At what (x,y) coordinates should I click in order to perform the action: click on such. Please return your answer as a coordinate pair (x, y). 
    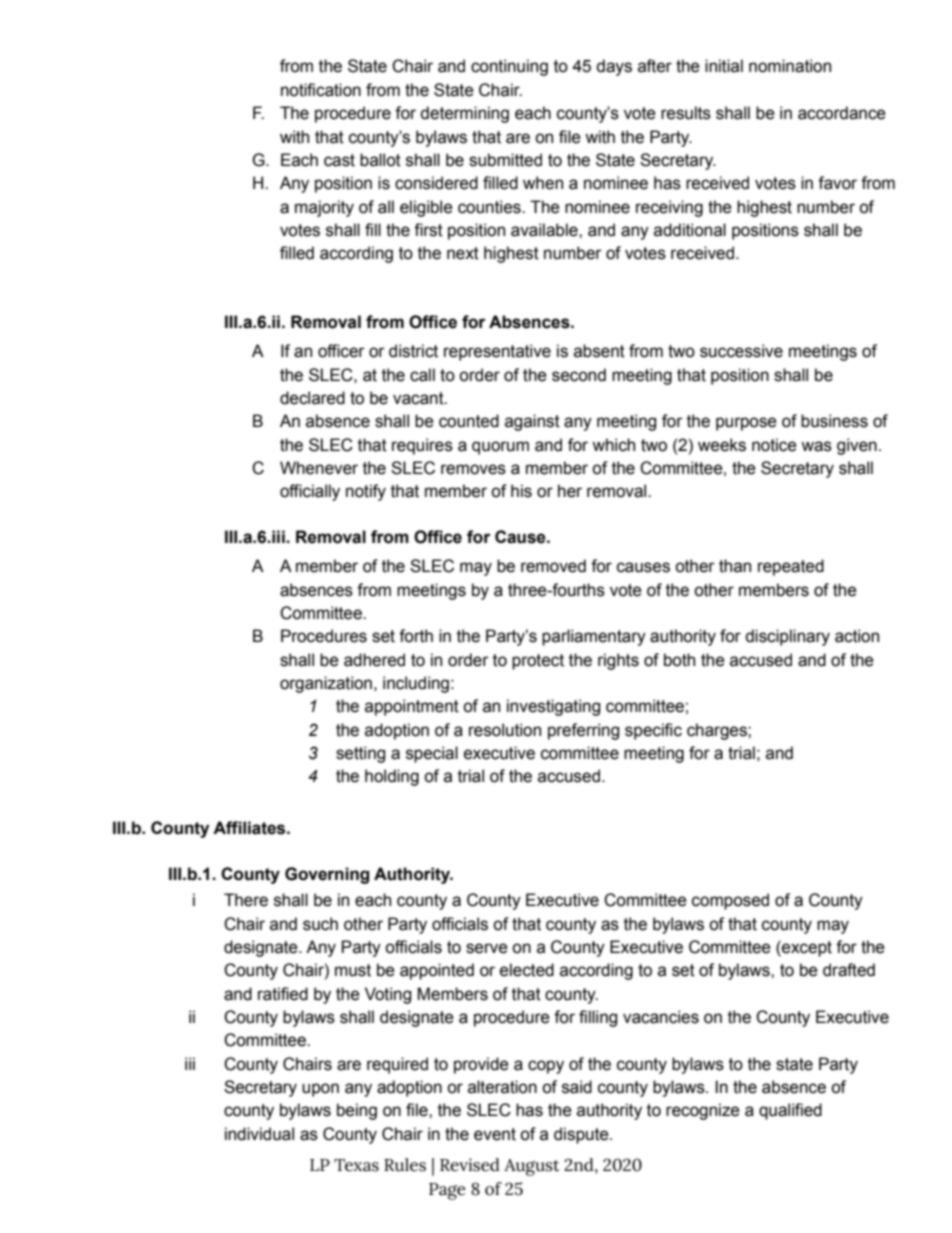
    Looking at the image, I should click on (320, 924).
